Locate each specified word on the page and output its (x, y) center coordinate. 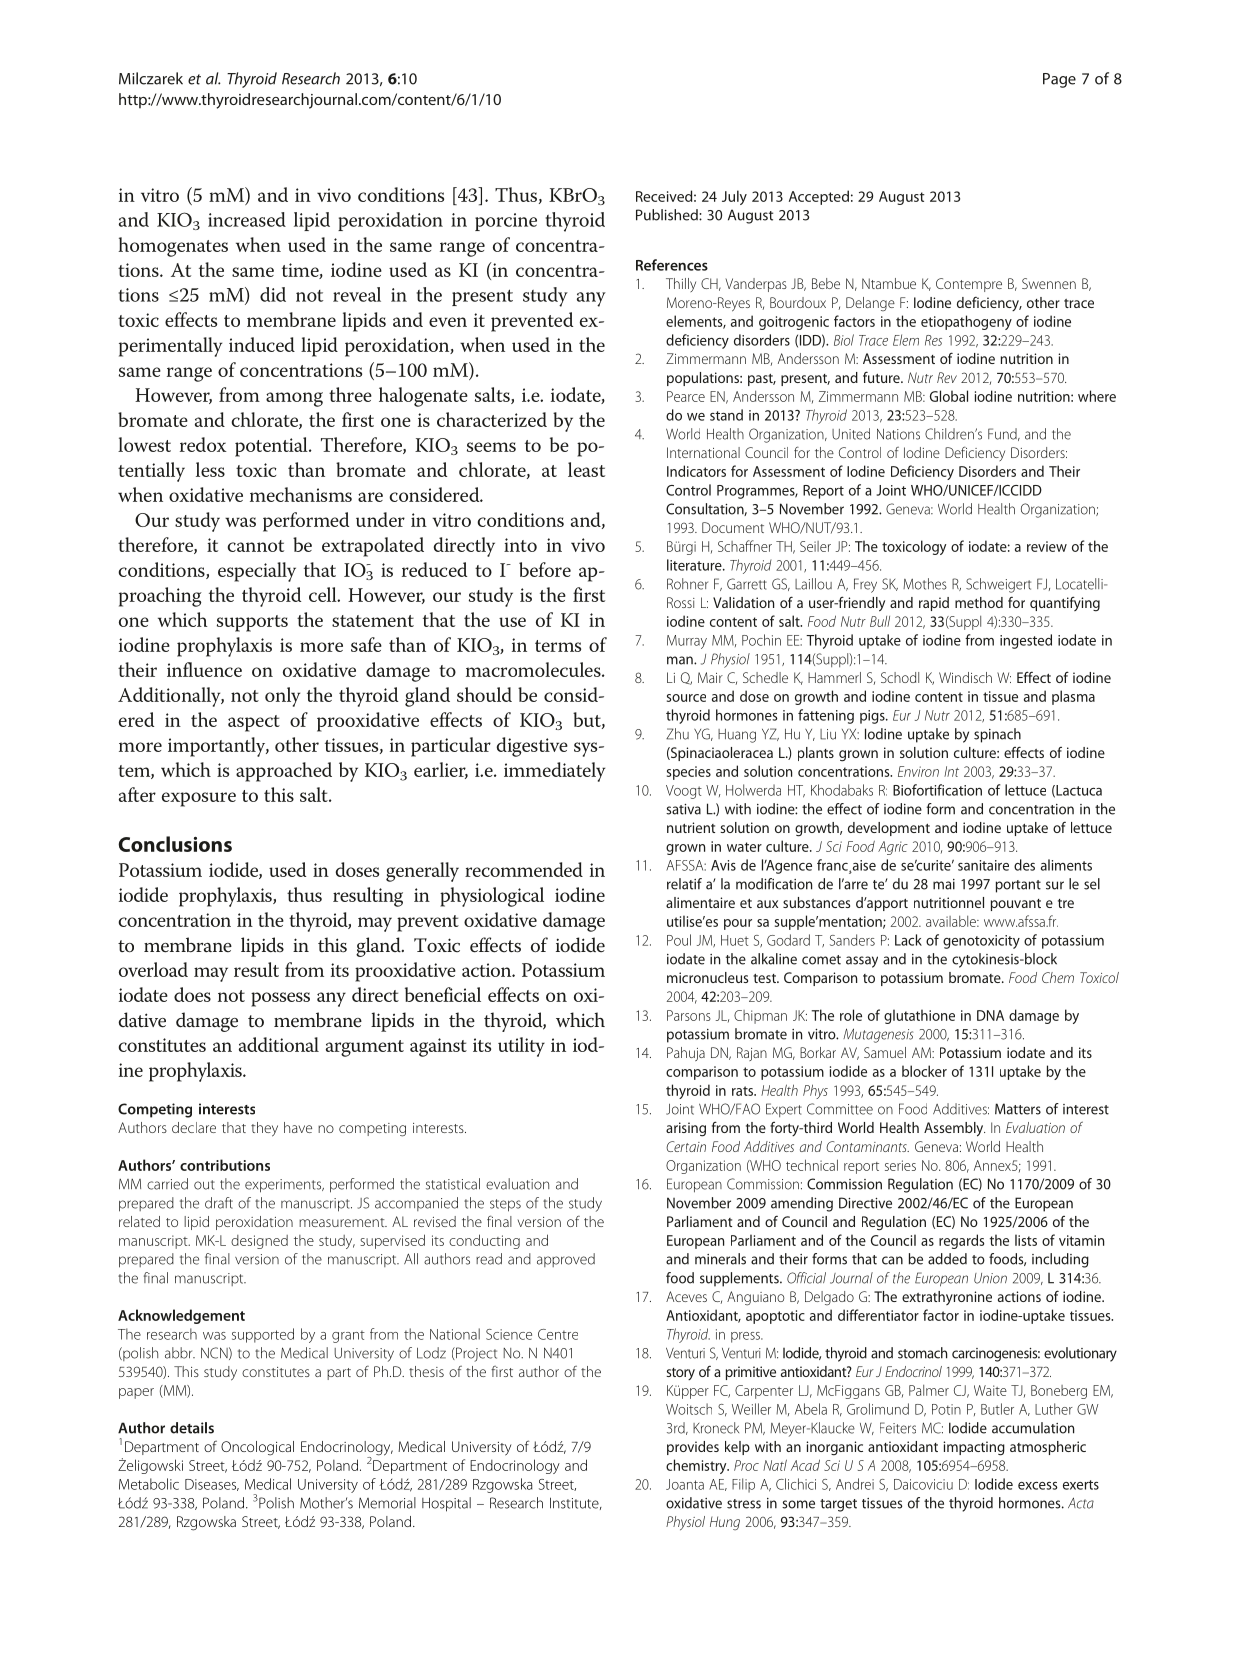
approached (284, 772)
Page (1059, 80)
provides (693, 1448)
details (192, 1428)
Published (668, 215)
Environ (918, 771)
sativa (683, 809)
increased (247, 219)
